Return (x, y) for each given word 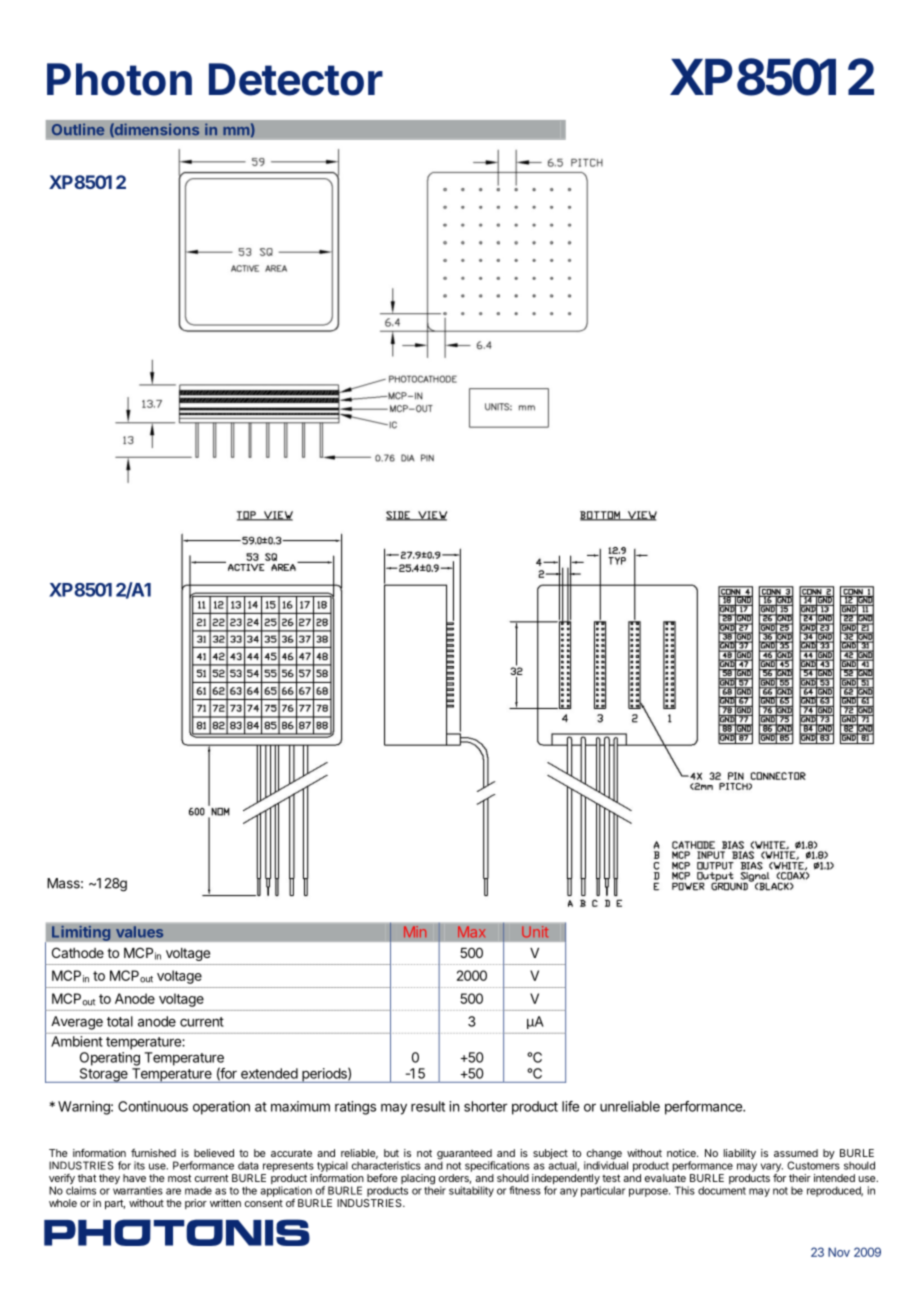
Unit (535, 932)
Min (415, 932)
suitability (471, 1191)
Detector (296, 79)
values (139, 932)
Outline (78, 129)
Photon (119, 79)
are (173, 1191)
